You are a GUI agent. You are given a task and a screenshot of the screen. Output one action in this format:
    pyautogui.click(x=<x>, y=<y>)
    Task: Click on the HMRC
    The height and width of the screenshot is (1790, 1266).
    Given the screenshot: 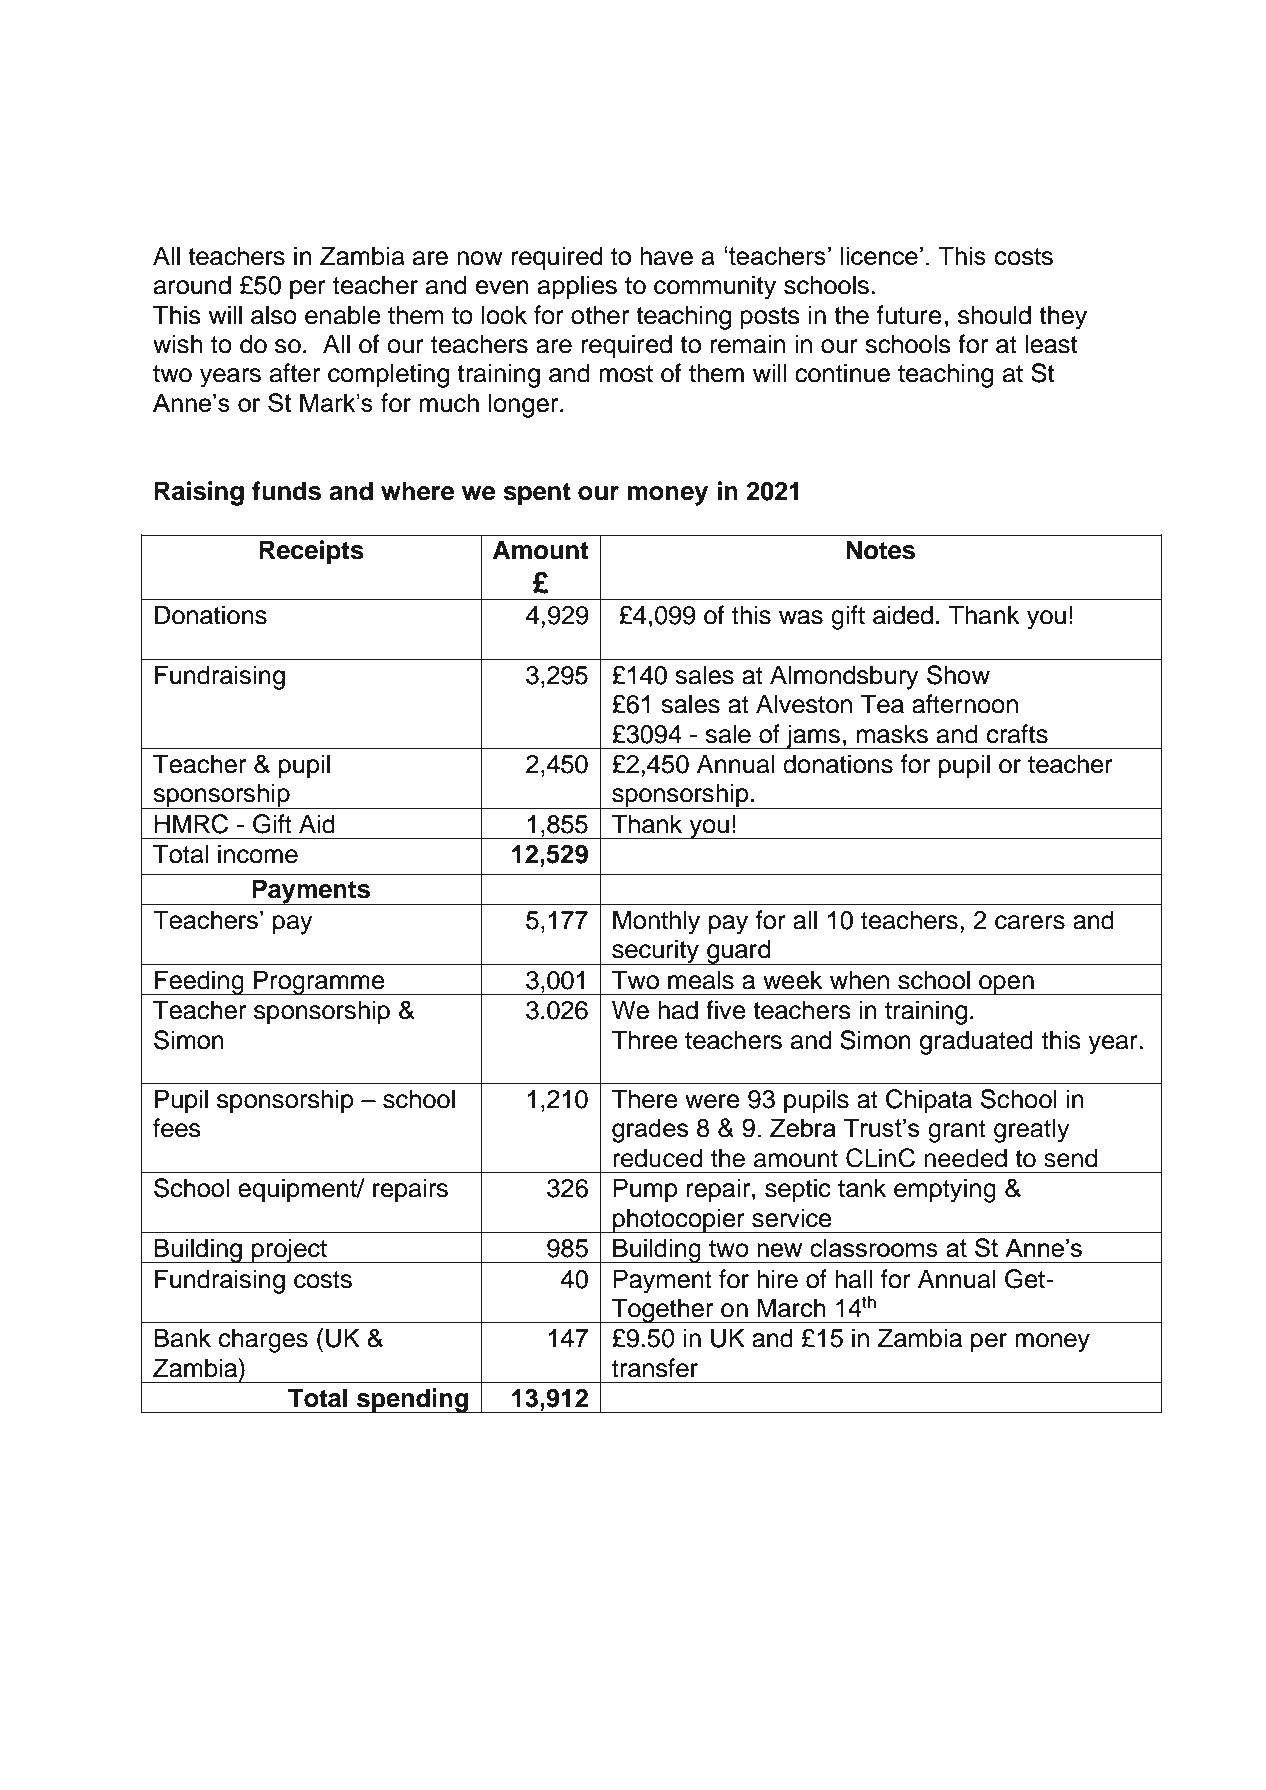 What is the action you would take?
    pyautogui.click(x=191, y=824)
